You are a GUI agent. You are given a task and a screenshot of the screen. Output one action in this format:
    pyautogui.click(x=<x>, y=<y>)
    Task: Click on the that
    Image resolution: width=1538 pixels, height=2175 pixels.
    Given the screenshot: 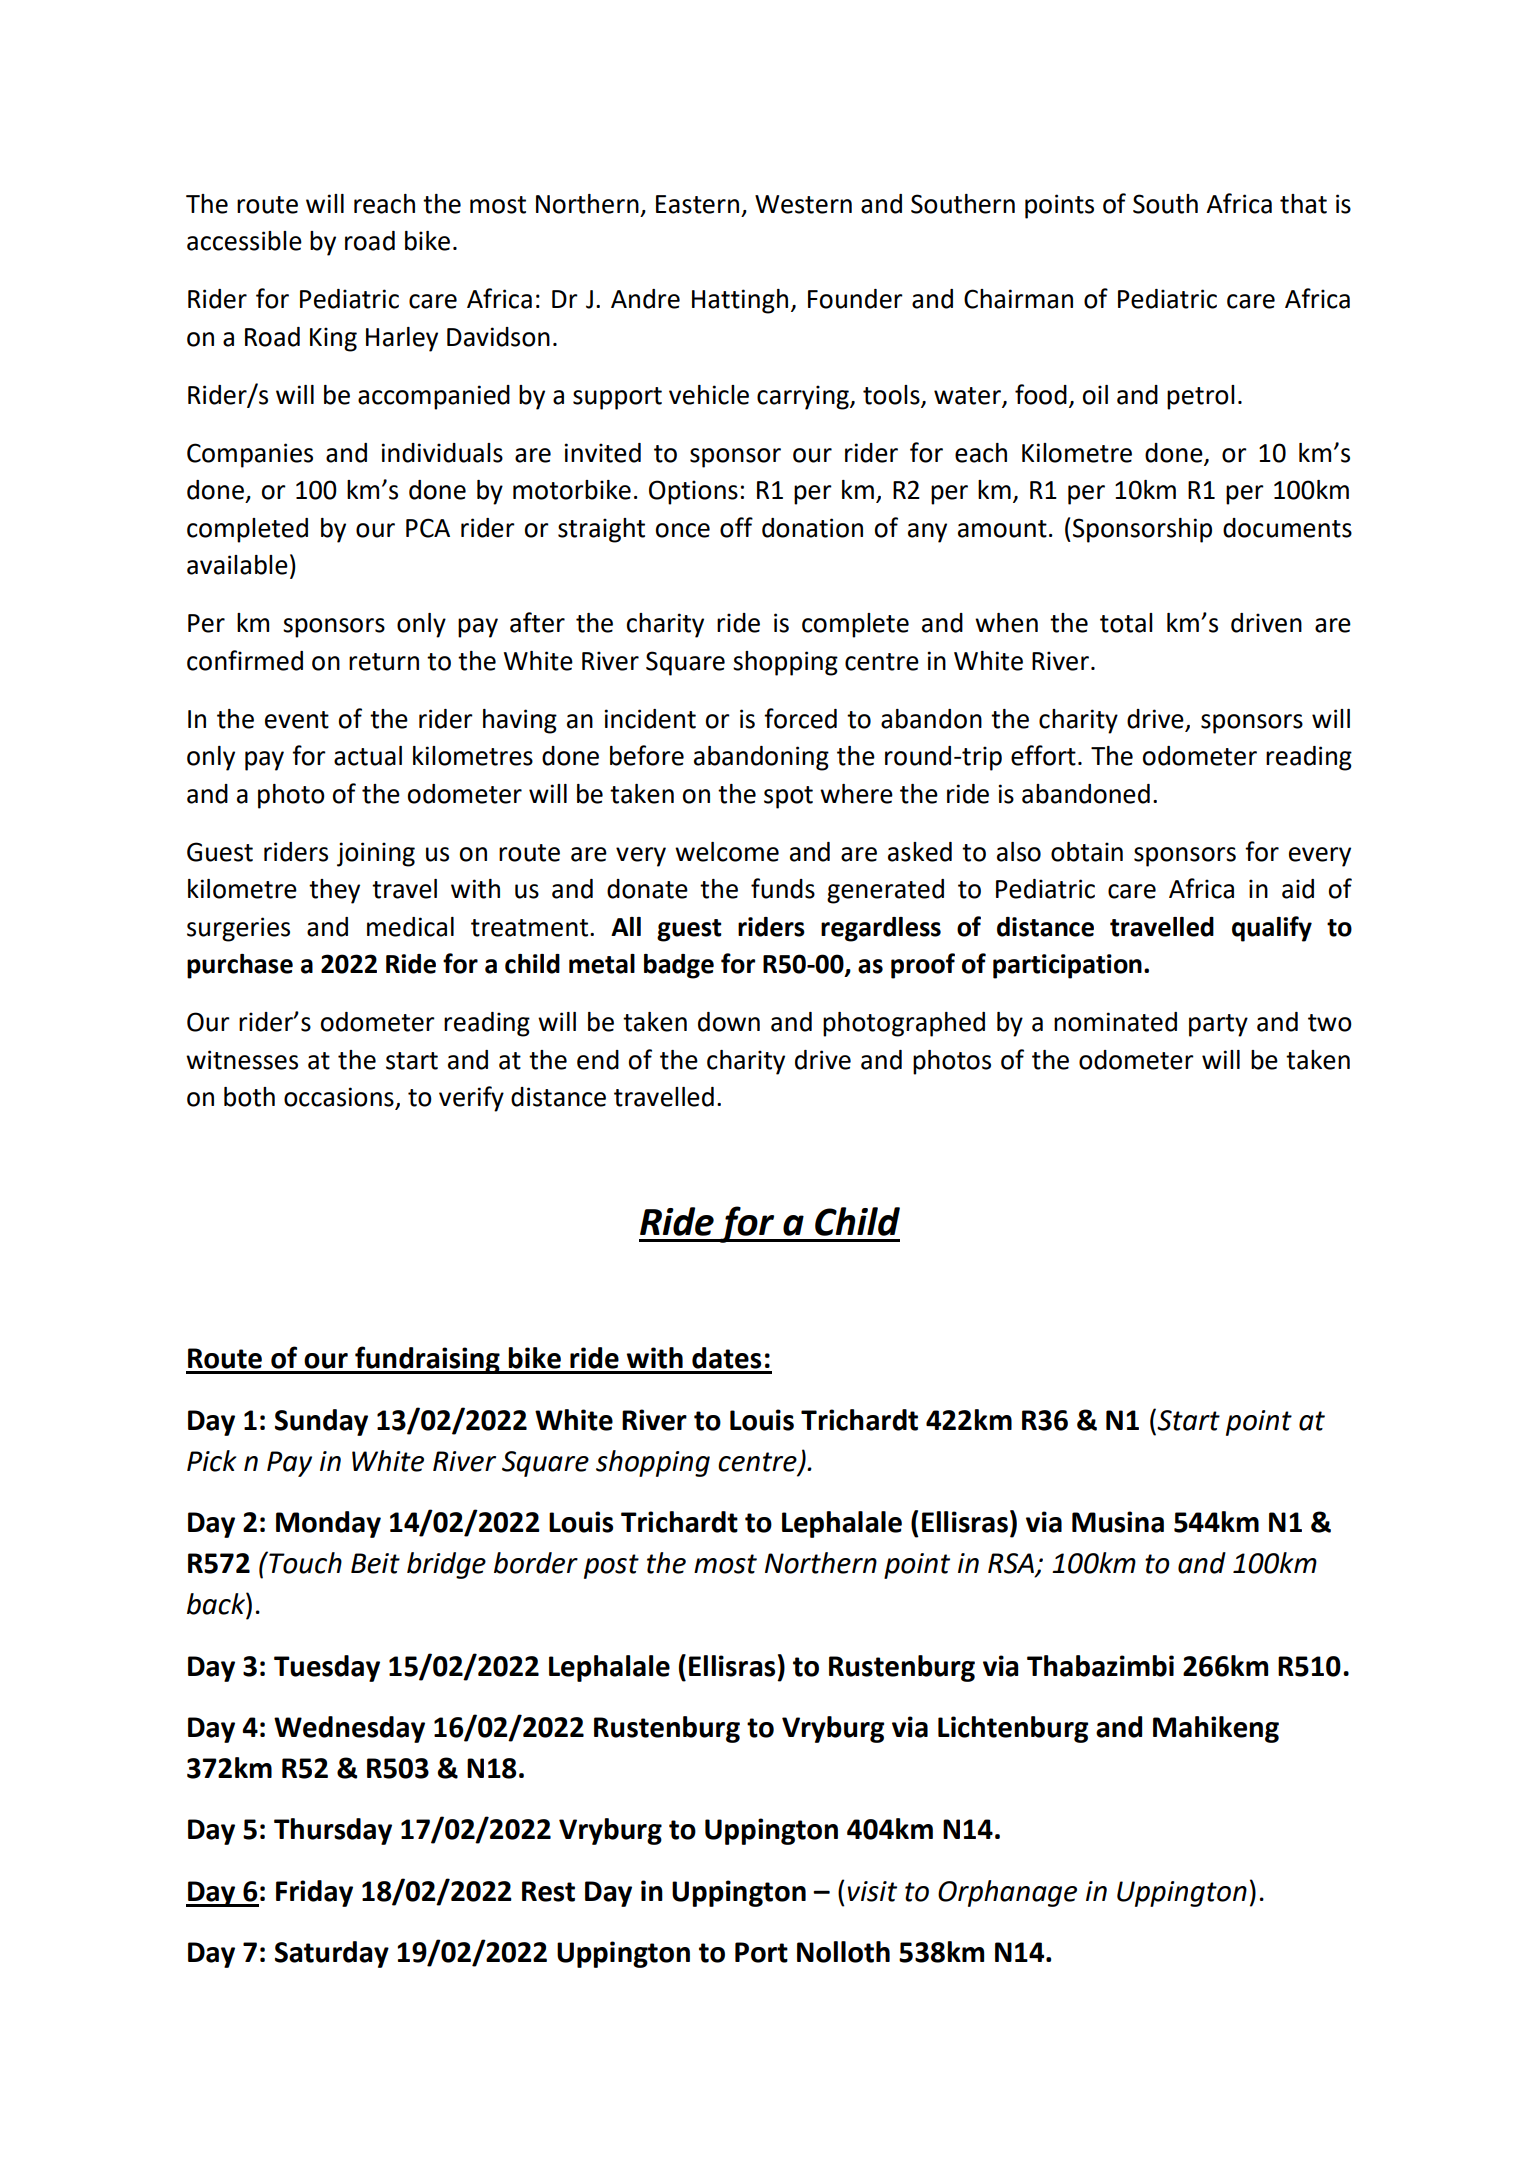 What is the action you would take?
    pyautogui.click(x=1303, y=204)
